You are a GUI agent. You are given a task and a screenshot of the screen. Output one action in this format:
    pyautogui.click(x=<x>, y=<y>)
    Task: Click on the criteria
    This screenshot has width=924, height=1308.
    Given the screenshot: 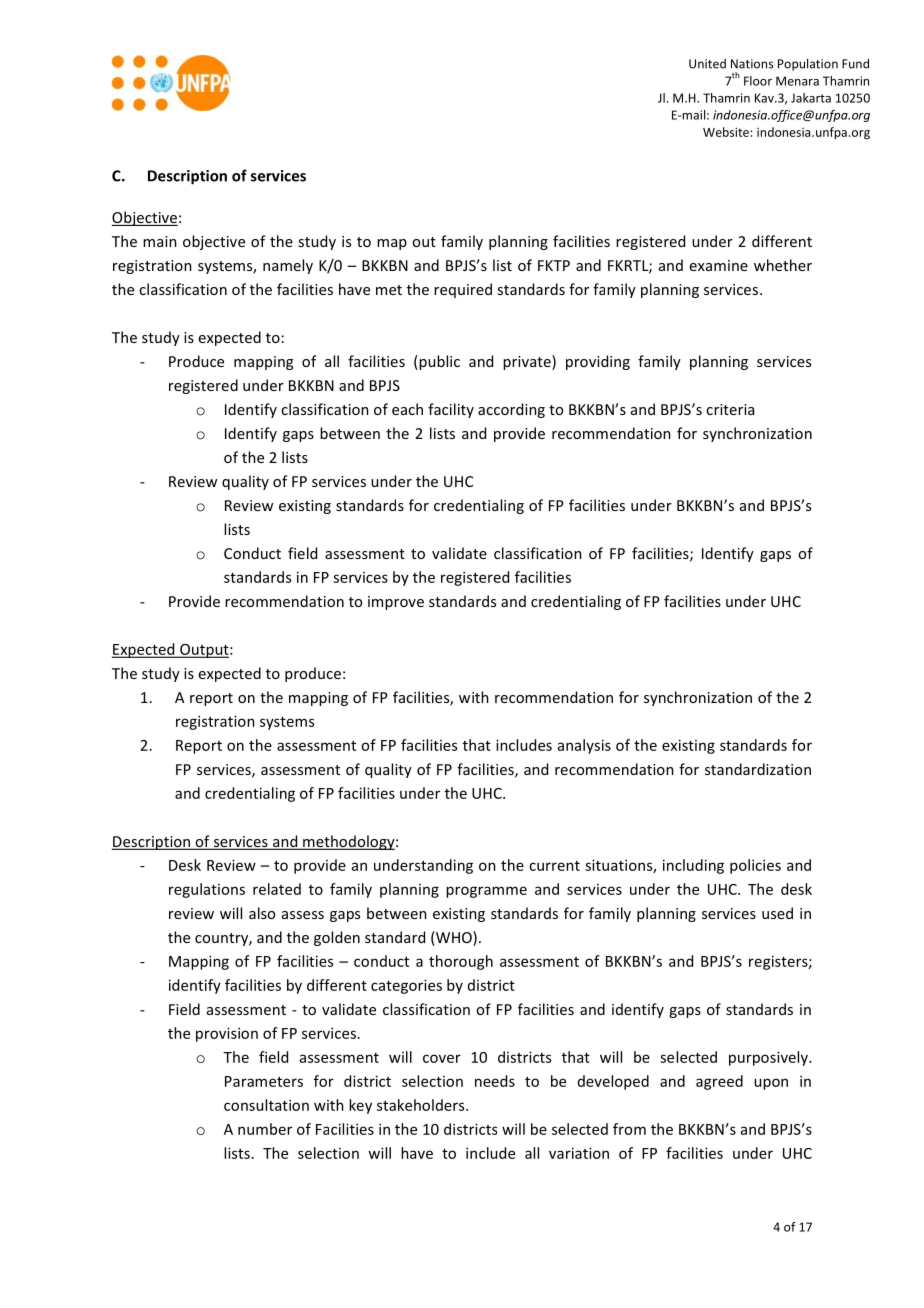 What is the action you would take?
    pyautogui.click(x=730, y=409)
